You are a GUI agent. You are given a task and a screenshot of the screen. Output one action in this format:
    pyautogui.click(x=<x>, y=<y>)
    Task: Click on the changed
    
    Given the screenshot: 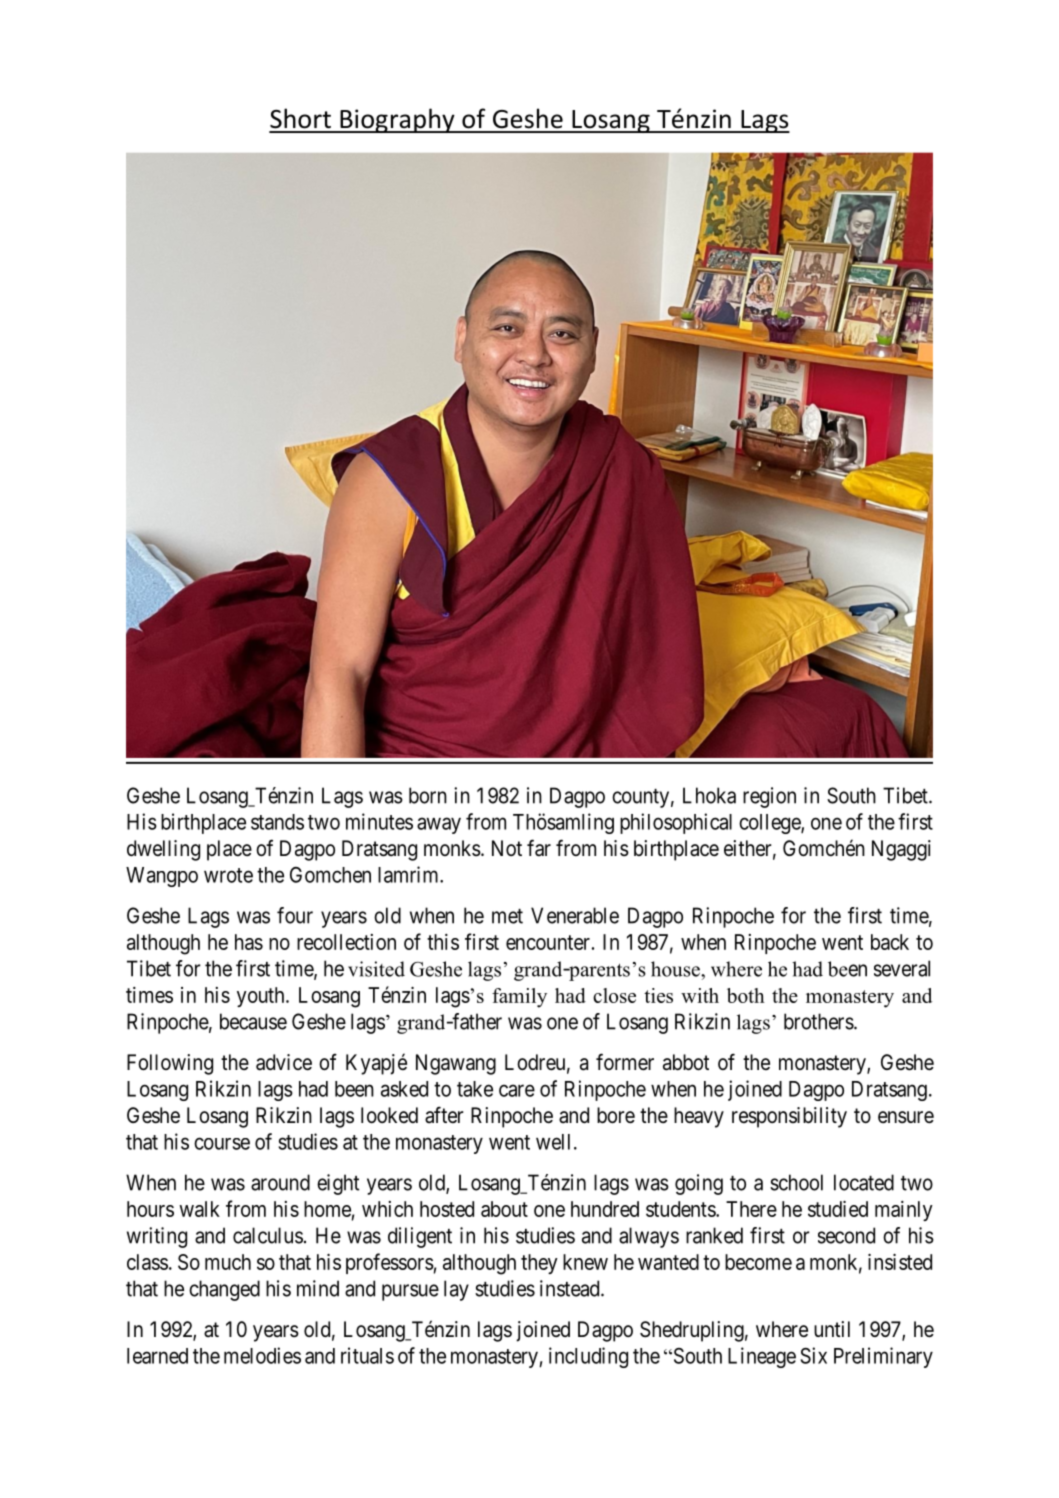 What is the action you would take?
    pyautogui.click(x=224, y=1290)
